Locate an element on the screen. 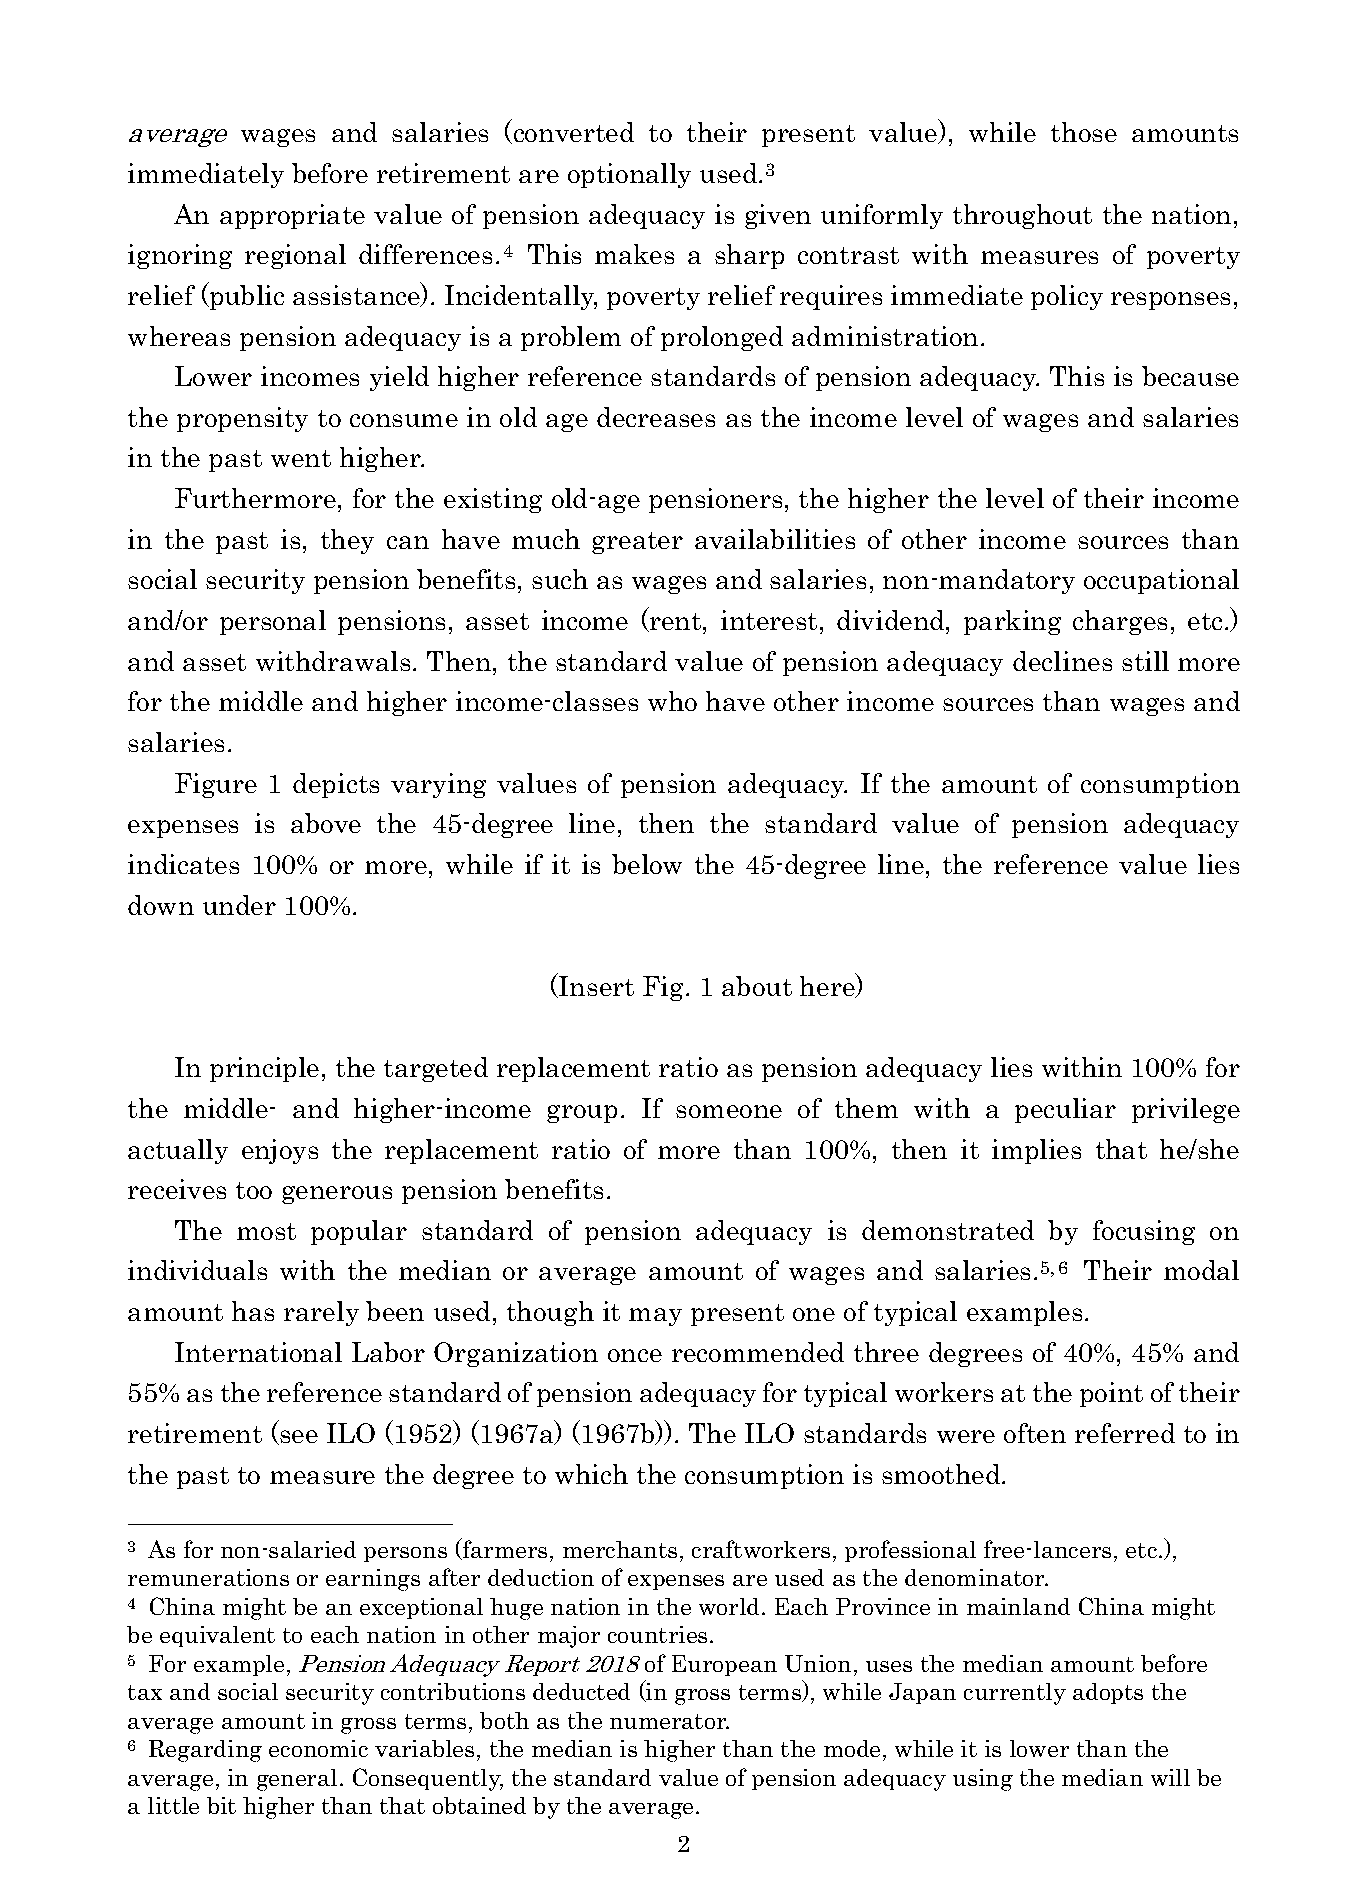  under is located at coordinates (239, 905).
